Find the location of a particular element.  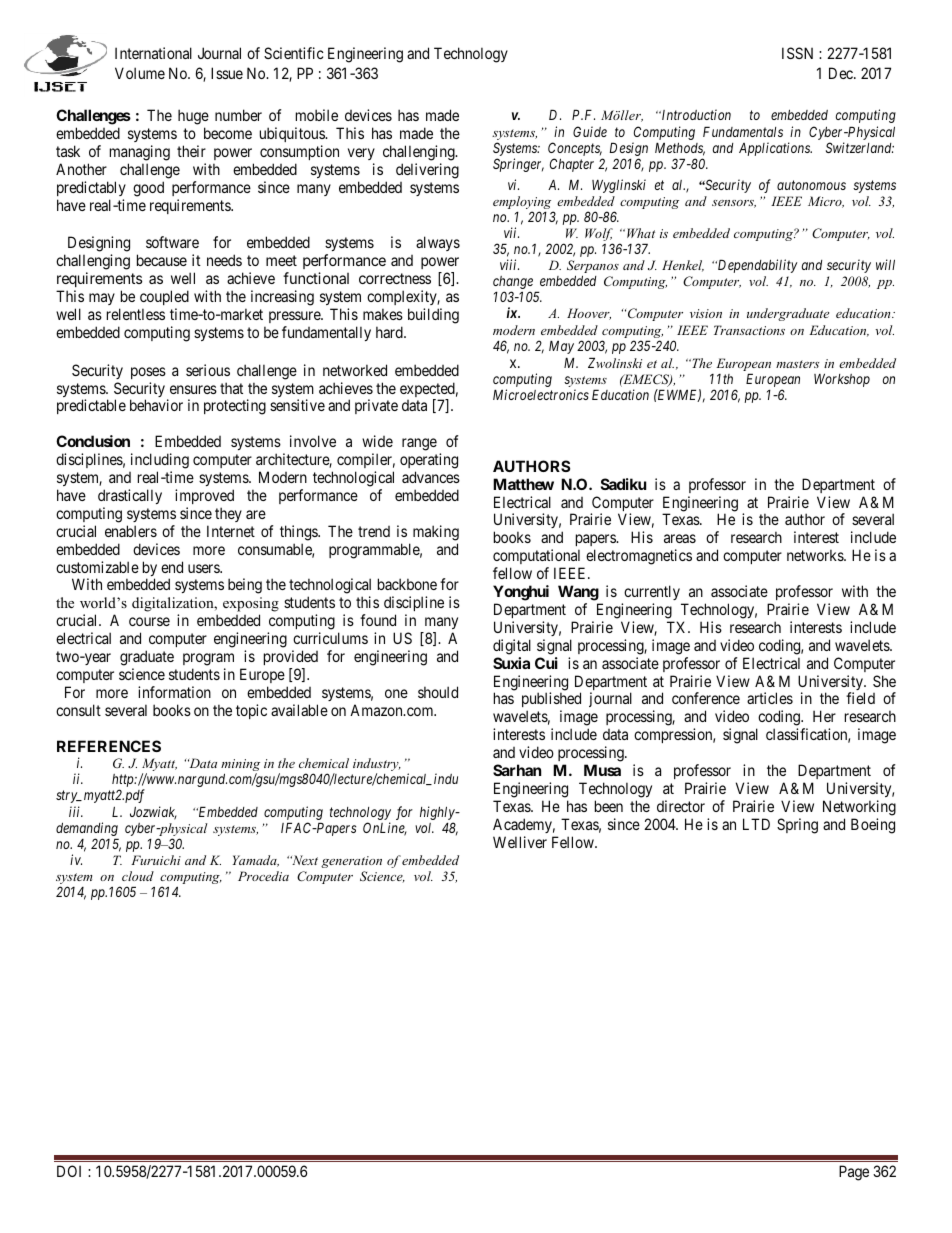

DOI is located at coordinates (69, 1171).
